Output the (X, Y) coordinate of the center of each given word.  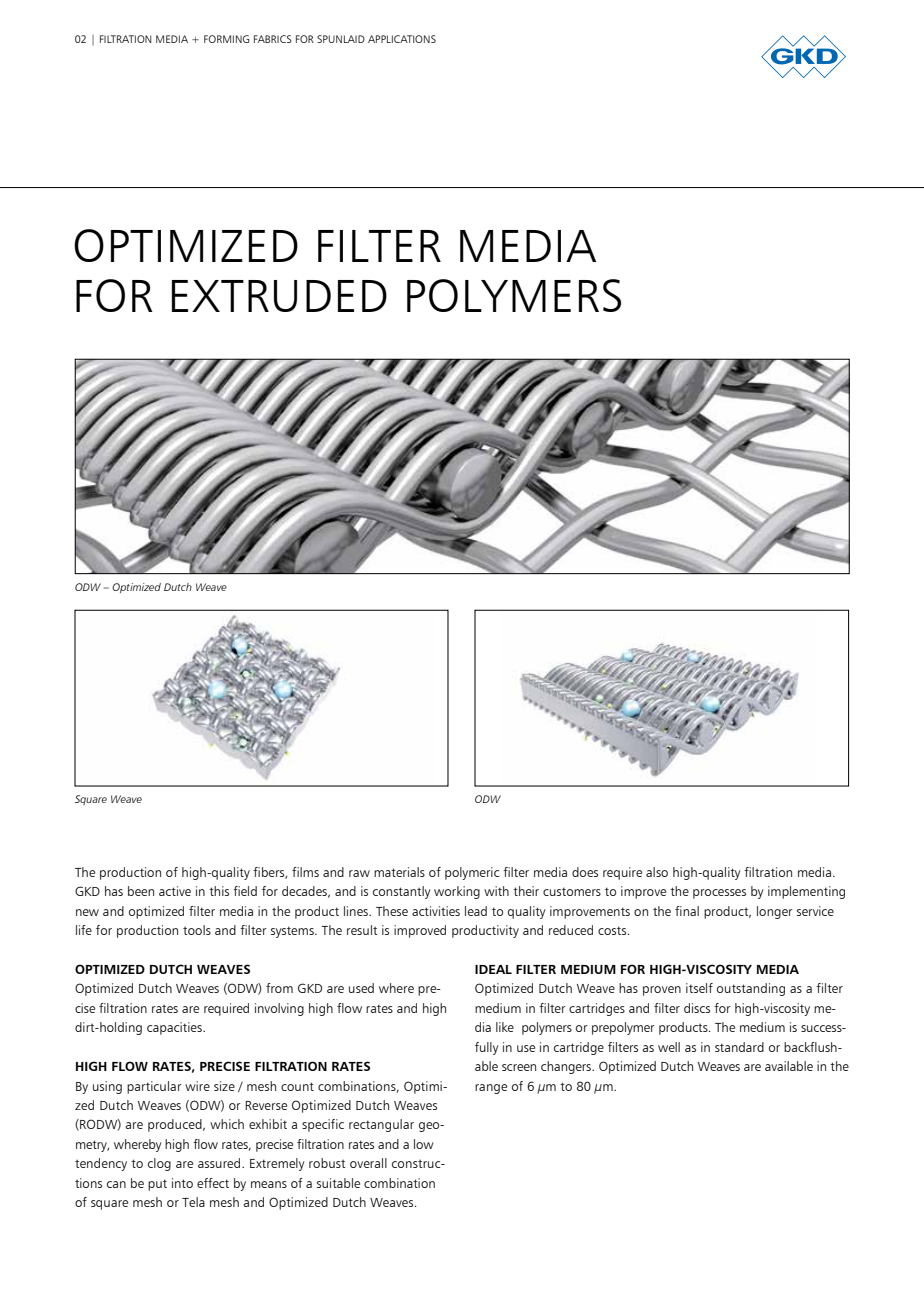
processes (719, 894)
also (657, 872)
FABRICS (273, 39)
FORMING (226, 39)
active (175, 891)
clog (159, 1164)
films (305, 872)
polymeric (472, 873)
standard (739, 1047)
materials (399, 872)
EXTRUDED (279, 296)
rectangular (381, 1125)
